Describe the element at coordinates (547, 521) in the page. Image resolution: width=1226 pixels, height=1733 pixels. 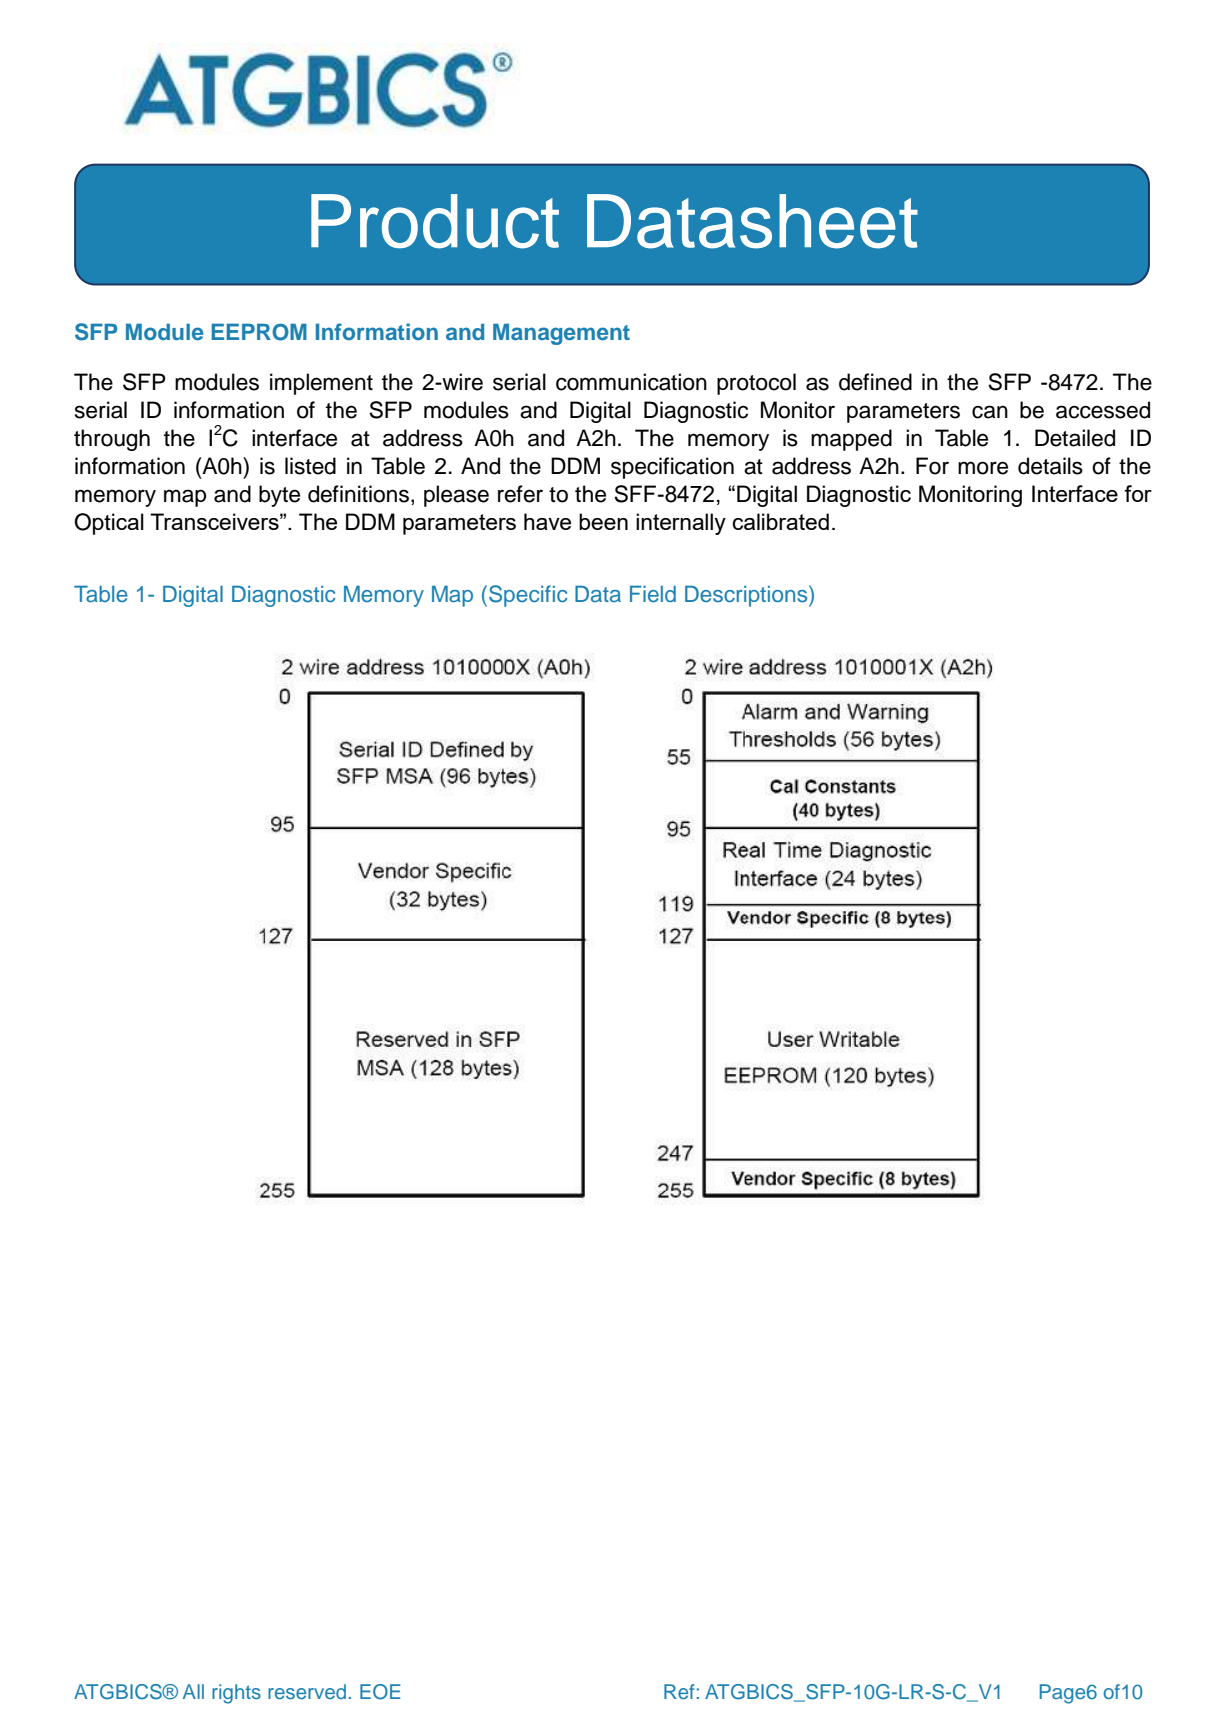
I see `have` at that location.
